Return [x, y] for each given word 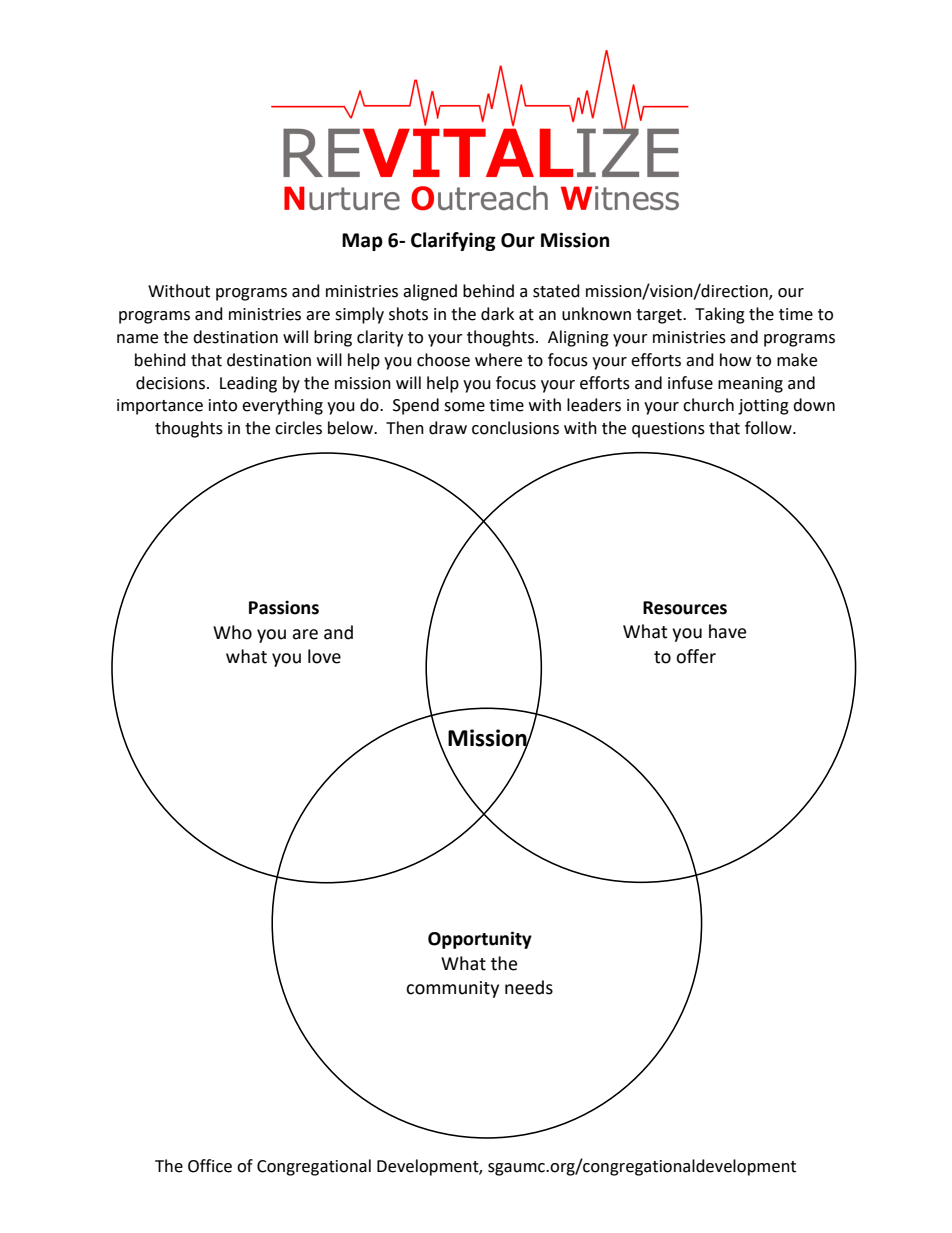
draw [448, 428]
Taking [720, 315]
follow [769, 428]
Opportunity [480, 940]
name [137, 339]
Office [210, 1166]
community [452, 989]
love [324, 656]
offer [696, 656]
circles [298, 428]
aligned [430, 292]
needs [529, 987]
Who [232, 632]
